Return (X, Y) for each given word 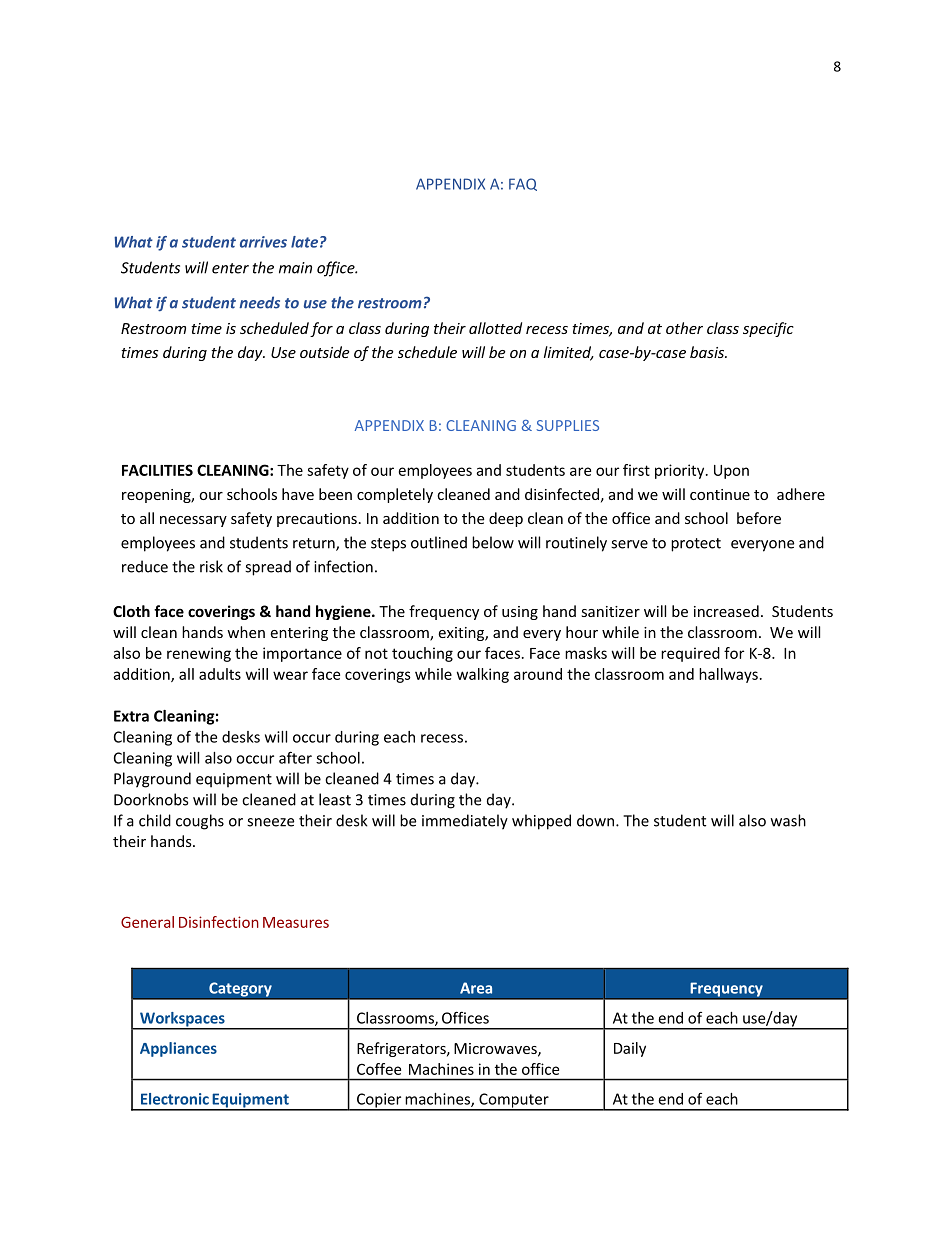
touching (422, 654)
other (684, 328)
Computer (514, 1101)
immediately (465, 822)
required (690, 654)
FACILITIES (157, 470)
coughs (200, 822)
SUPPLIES (568, 425)
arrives (263, 242)
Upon (731, 472)
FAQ (523, 184)
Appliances (178, 1049)
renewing (199, 654)
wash (788, 820)
